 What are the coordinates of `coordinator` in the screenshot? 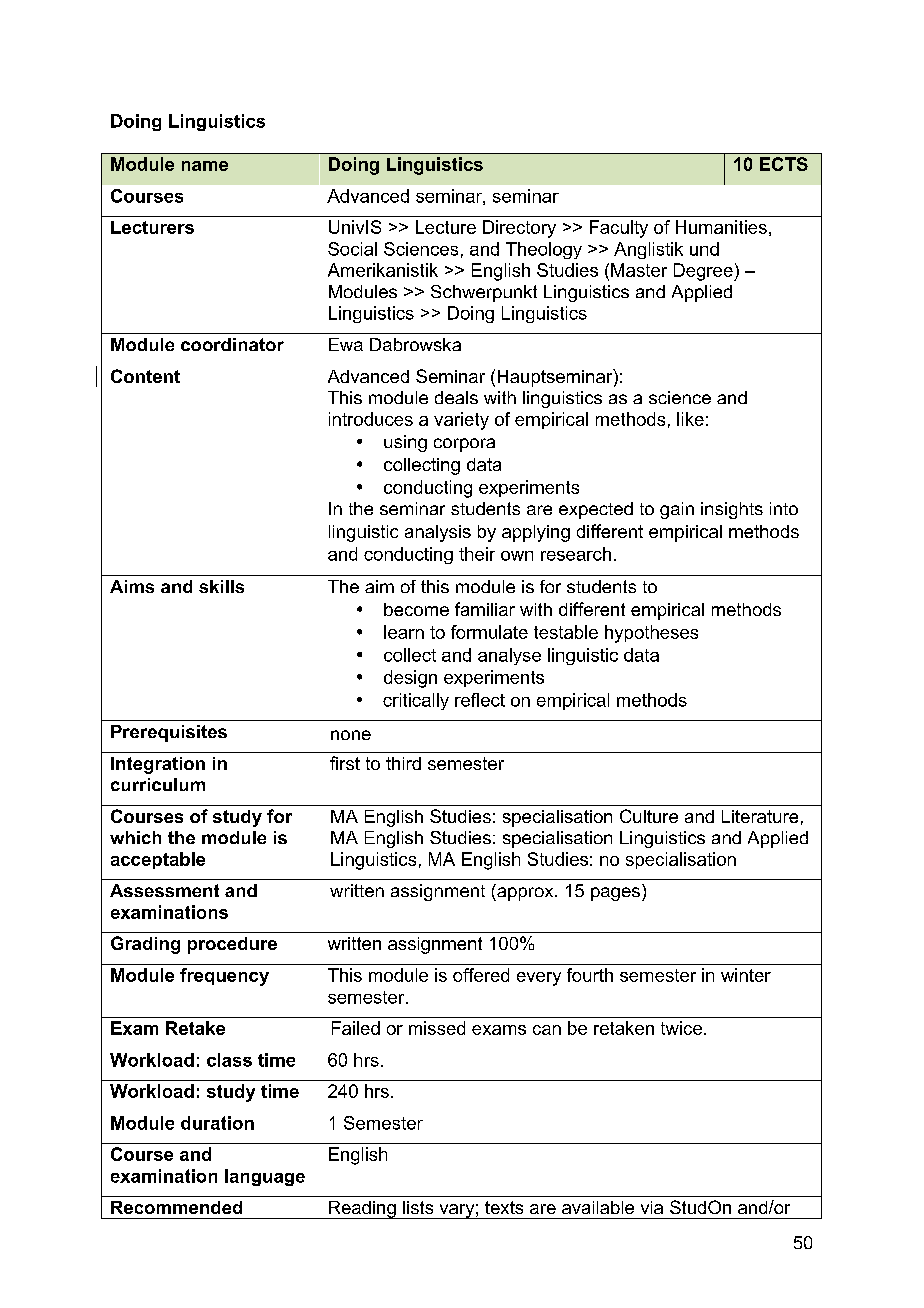 It's located at (232, 344).
